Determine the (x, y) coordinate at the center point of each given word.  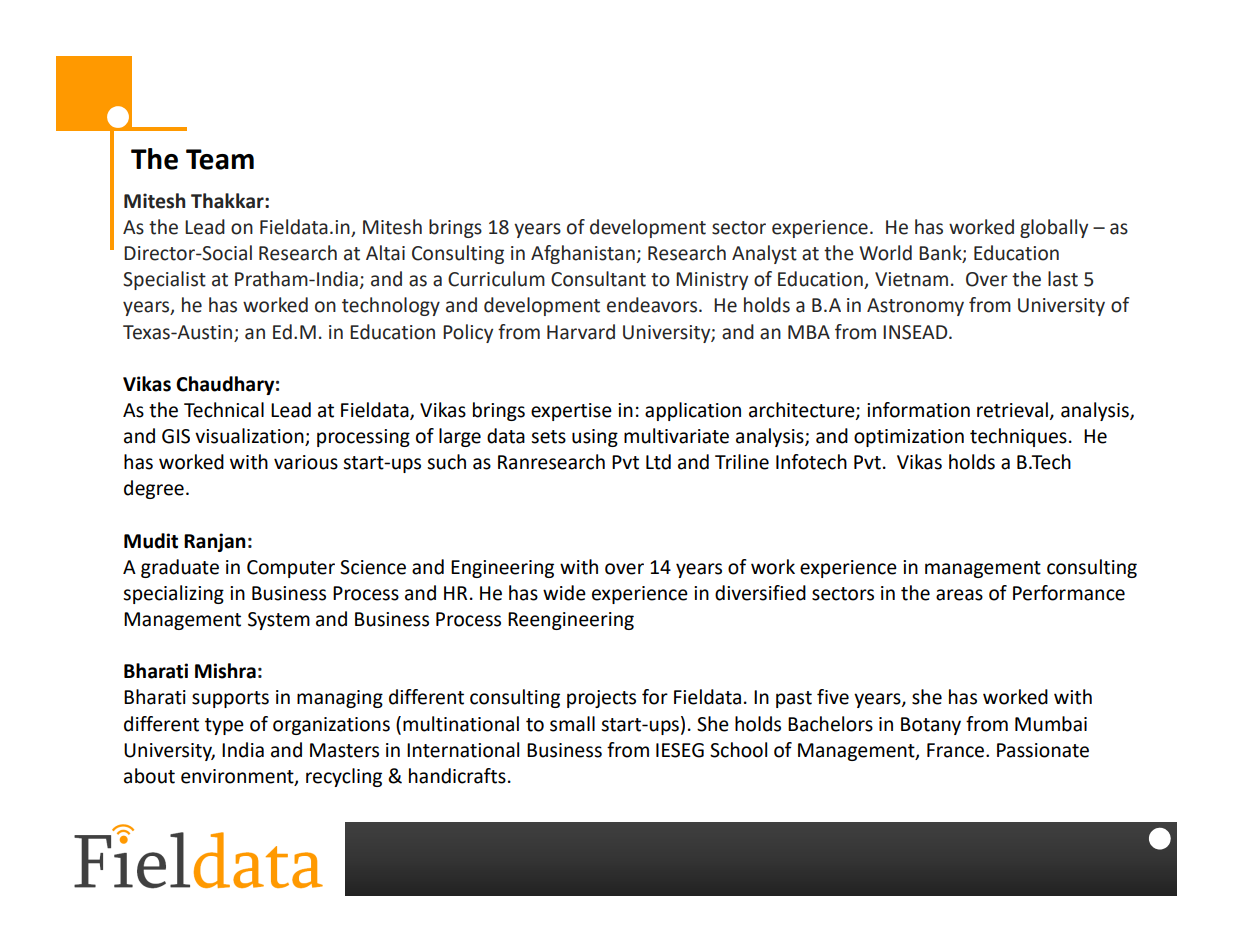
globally (1054, 228)
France (957, 750)
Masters (344, 750)
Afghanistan (583, 254)
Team (220, 159)
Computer (291, 569)
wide (564, 593)
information (918, 410)
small (572, 724)
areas (959, 595)
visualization (250, 437)
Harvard (581, 332)
